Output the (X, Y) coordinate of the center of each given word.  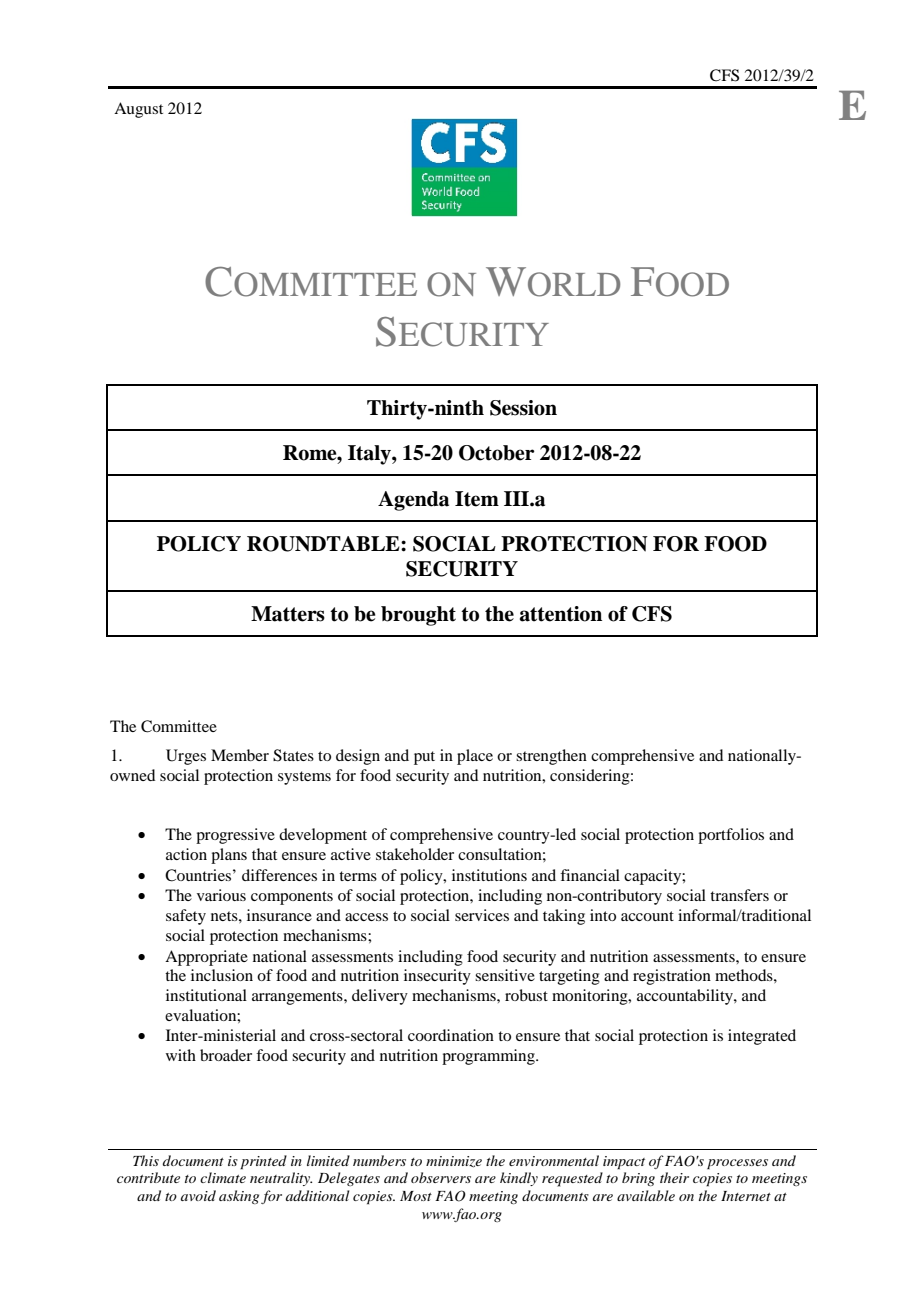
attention (561, 614)
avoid (198, 1195)
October (497, 453)
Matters (288, 614)
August (138, 110)
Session (523, 408)
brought (418, 616)
